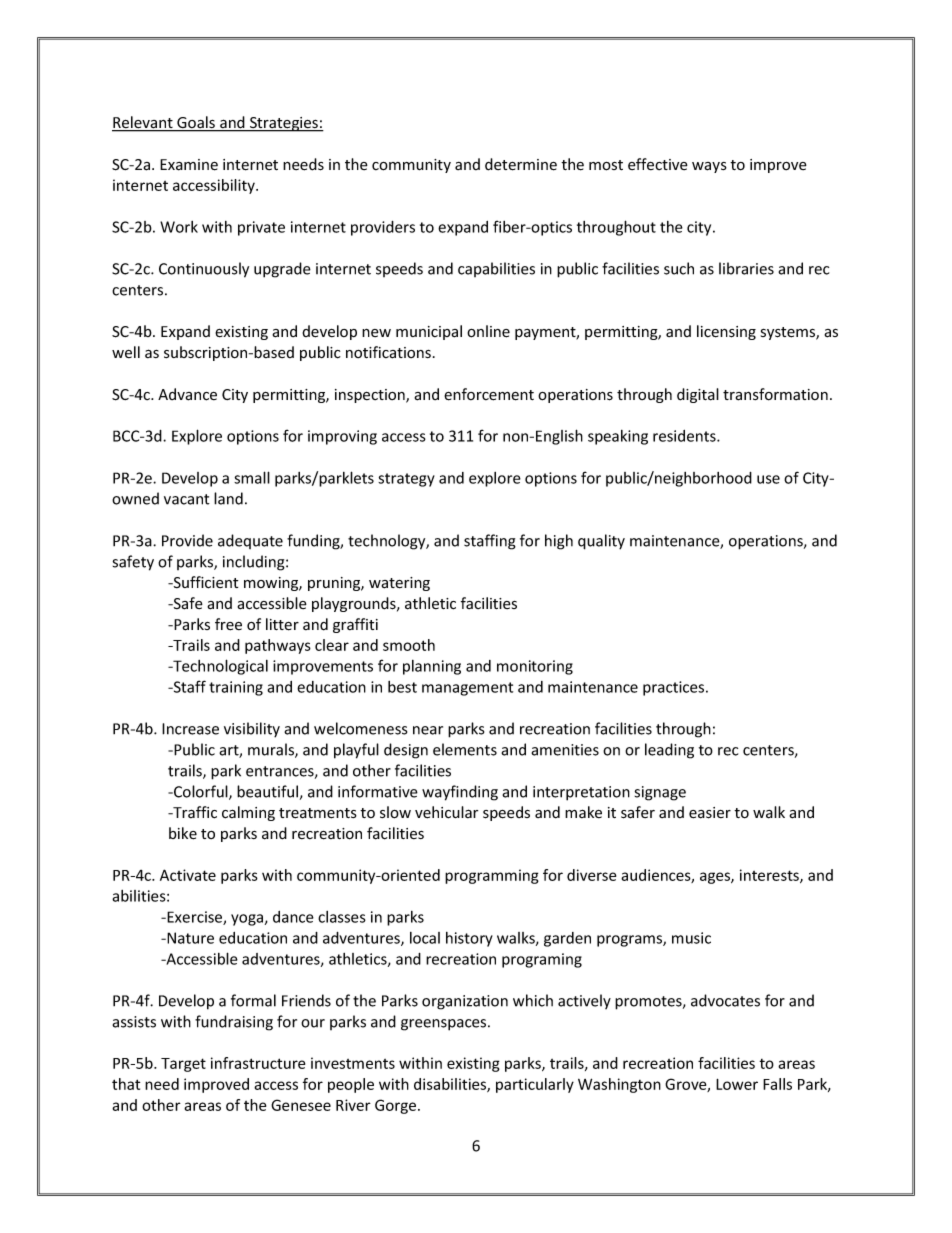 This screenshot has height=1233, width=952. Describe the element at coordinates (669, 751) in the screenshot. I see `leading` at that location.
